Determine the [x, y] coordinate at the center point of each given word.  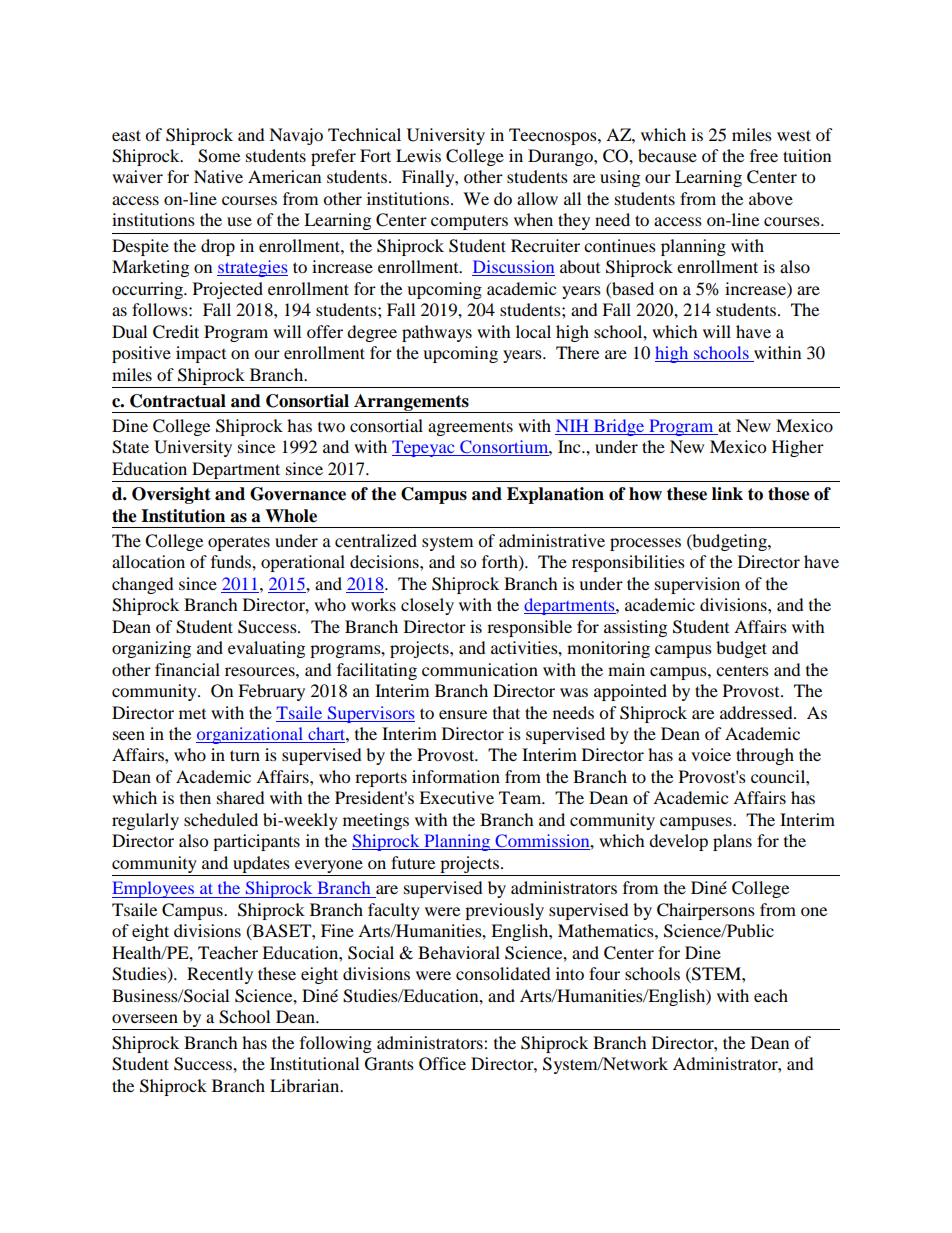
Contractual [178, 401]
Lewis [418, 155]
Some [219, 156]
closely [427, 606]
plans [732, 842]
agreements [470, 428]
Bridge [619, 427]
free [764, 155]
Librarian [306, 1085]
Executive [456, 797]
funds [232, 561]
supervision [697, 585]
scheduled [221, 819]
